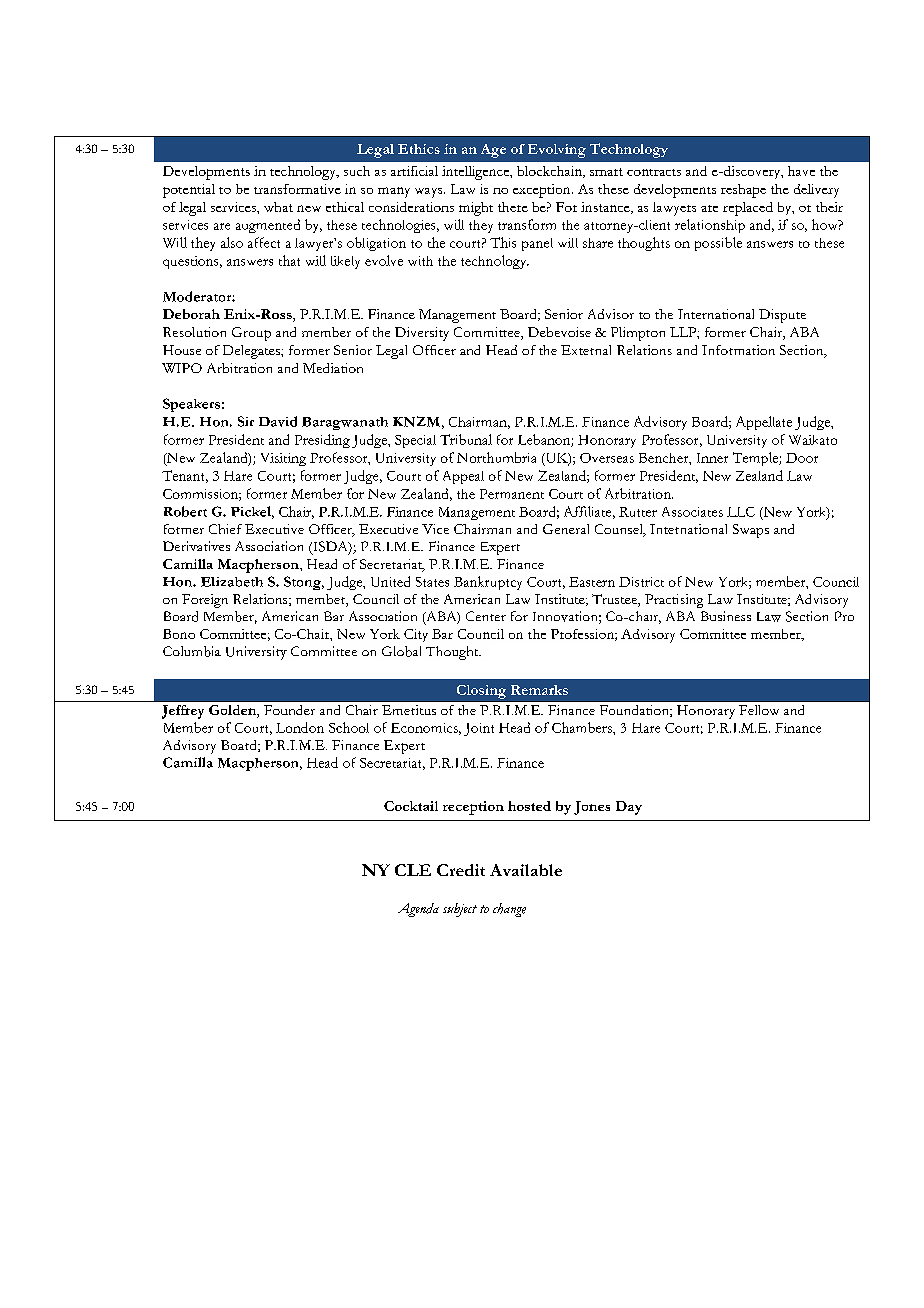 This page has width=924, height=1308. Describe the element at coordinates (252, 352) in the page. I see `Delegates` at that location.
